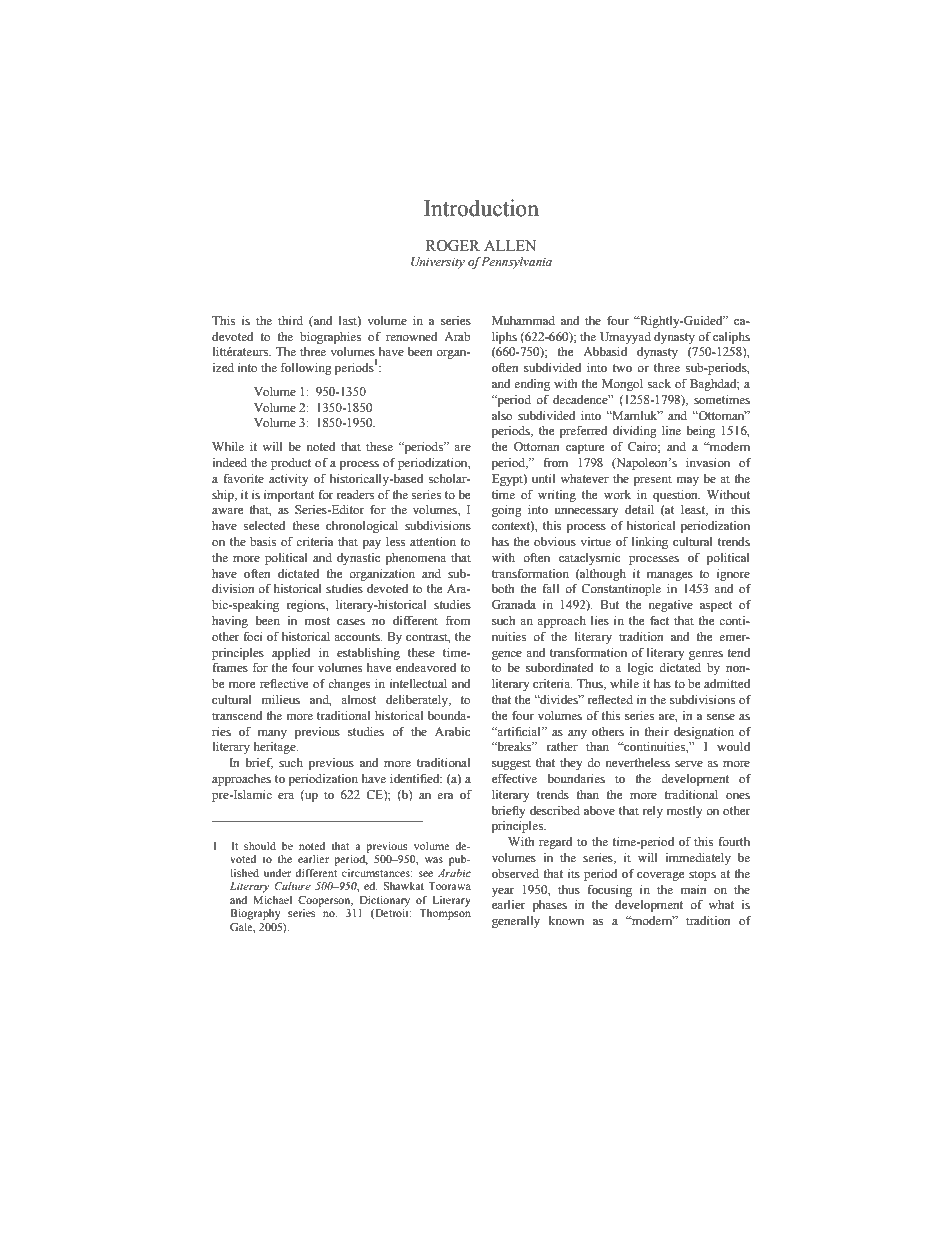 The width and height of the image is (952, 1233). I want to click on Umayyad, so click(625, 338).
